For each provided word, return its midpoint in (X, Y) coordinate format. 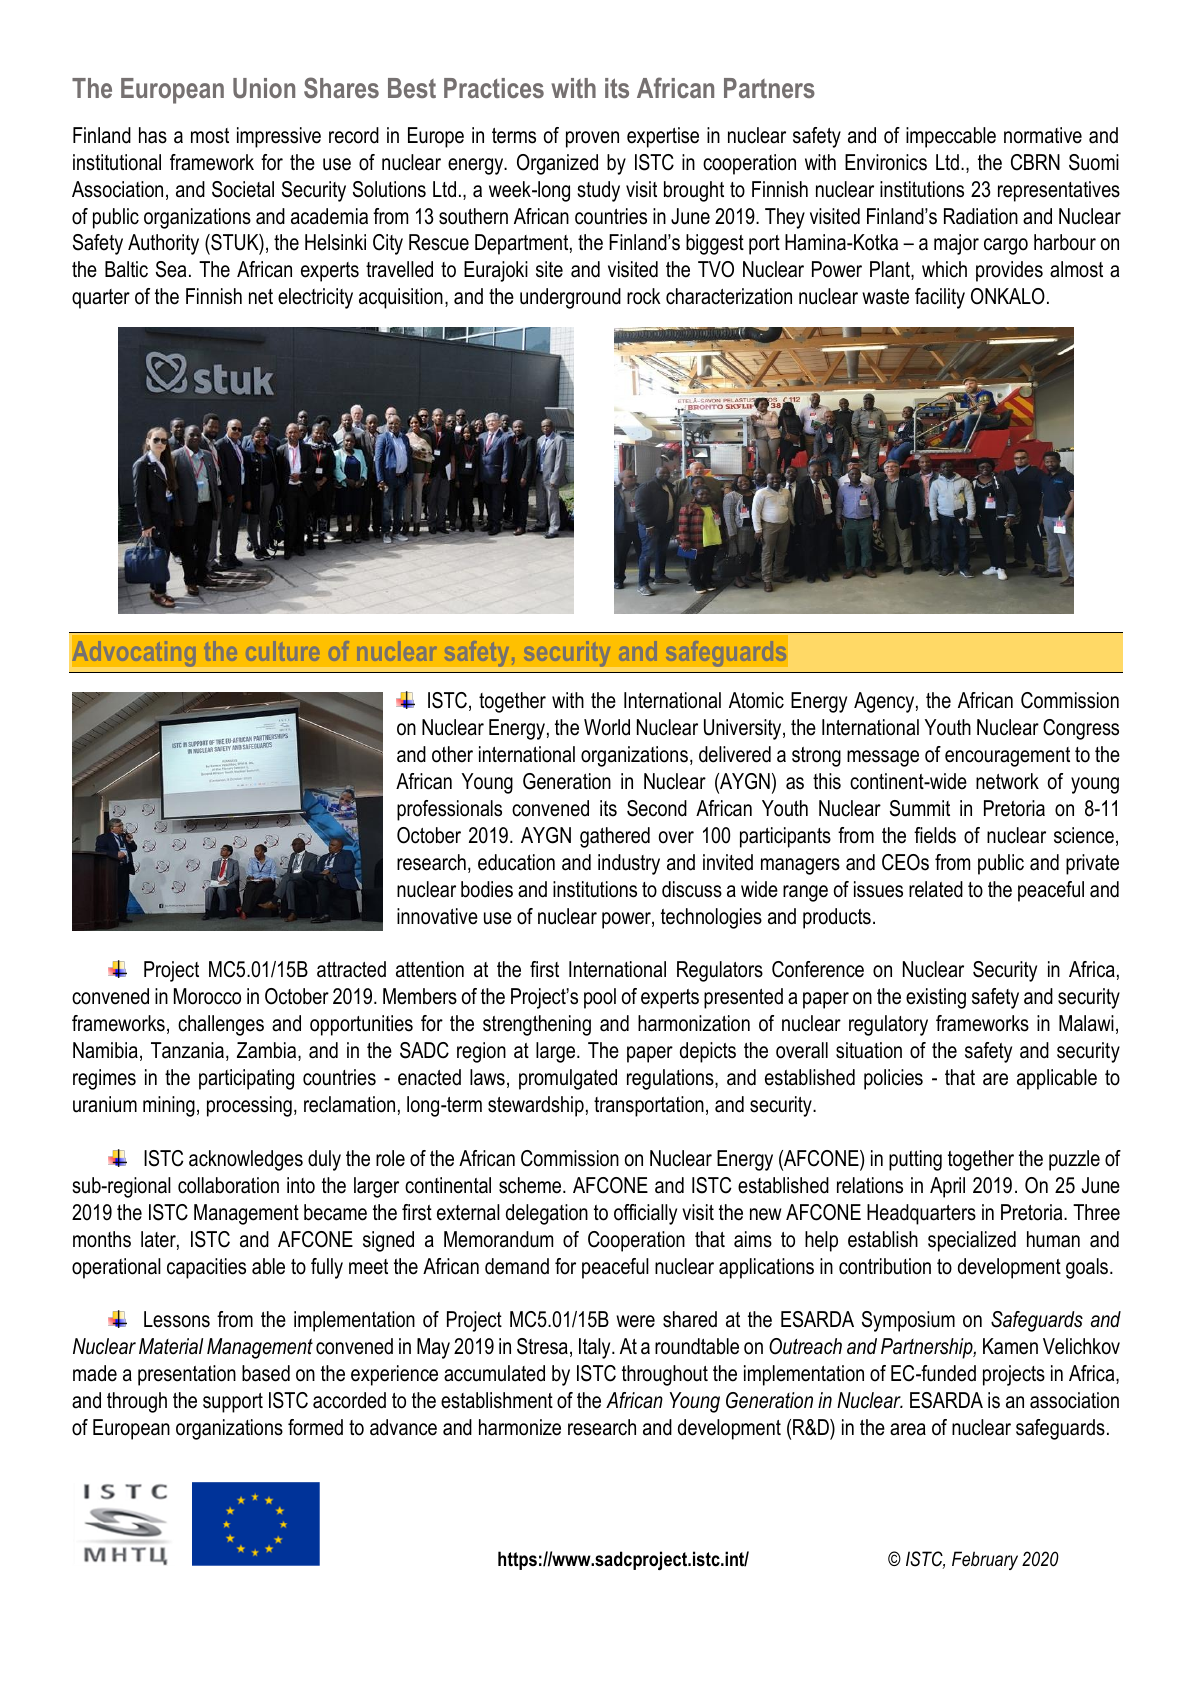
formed (315, 1427)
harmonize (520, 1427)
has (153, 135)
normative (1043, 135)
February (985, 1560)
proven (592, 139)
